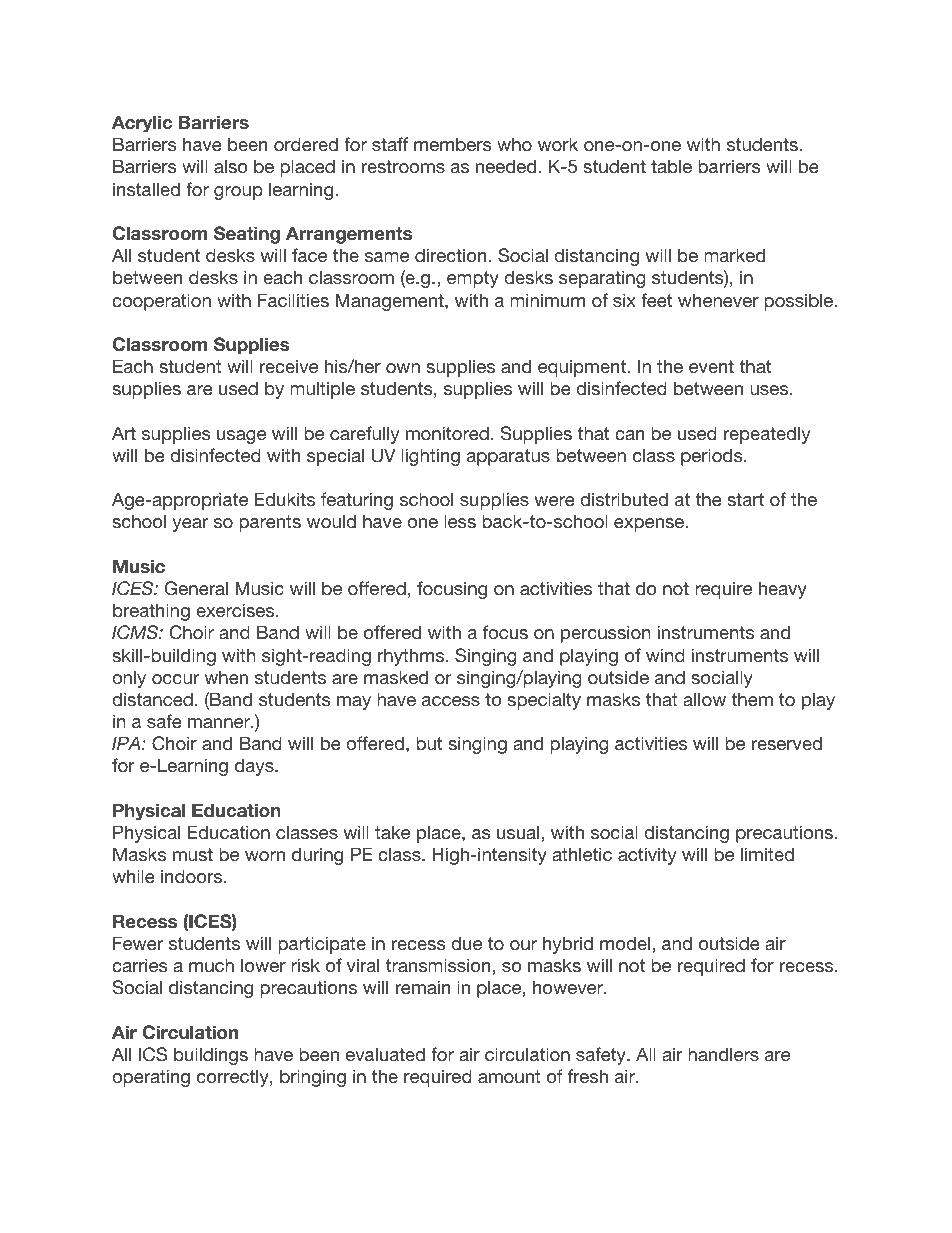 The width and height of the screenshot is (952, 1233). What do you see at coordinates (231, 166) in the screenshot?
I see `also` at bounding box center [231, 166].
